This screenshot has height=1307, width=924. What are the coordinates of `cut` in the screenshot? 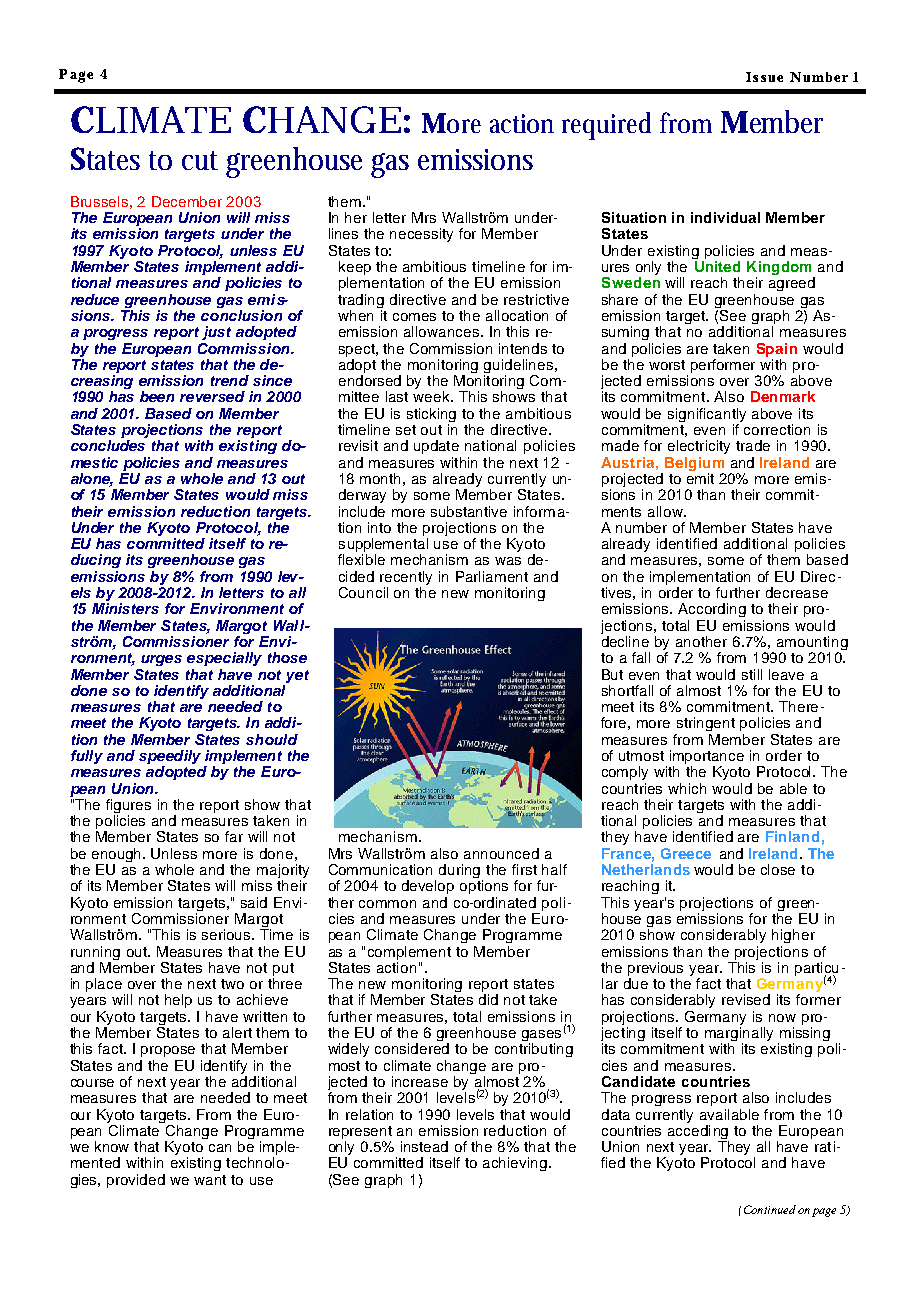 It's located at (200, 160).
